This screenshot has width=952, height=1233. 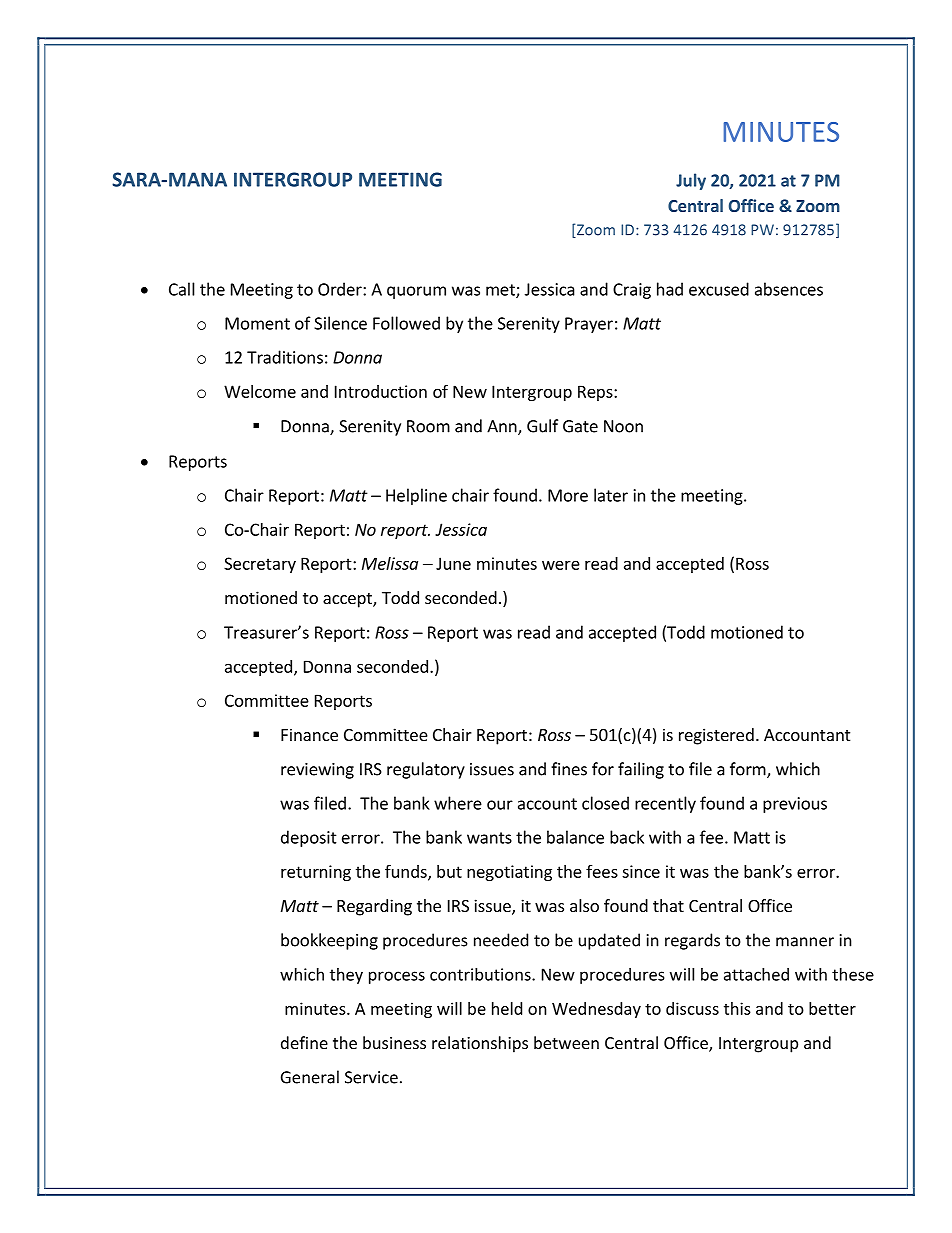 I want to click on were, so click(x=561, y=565).
